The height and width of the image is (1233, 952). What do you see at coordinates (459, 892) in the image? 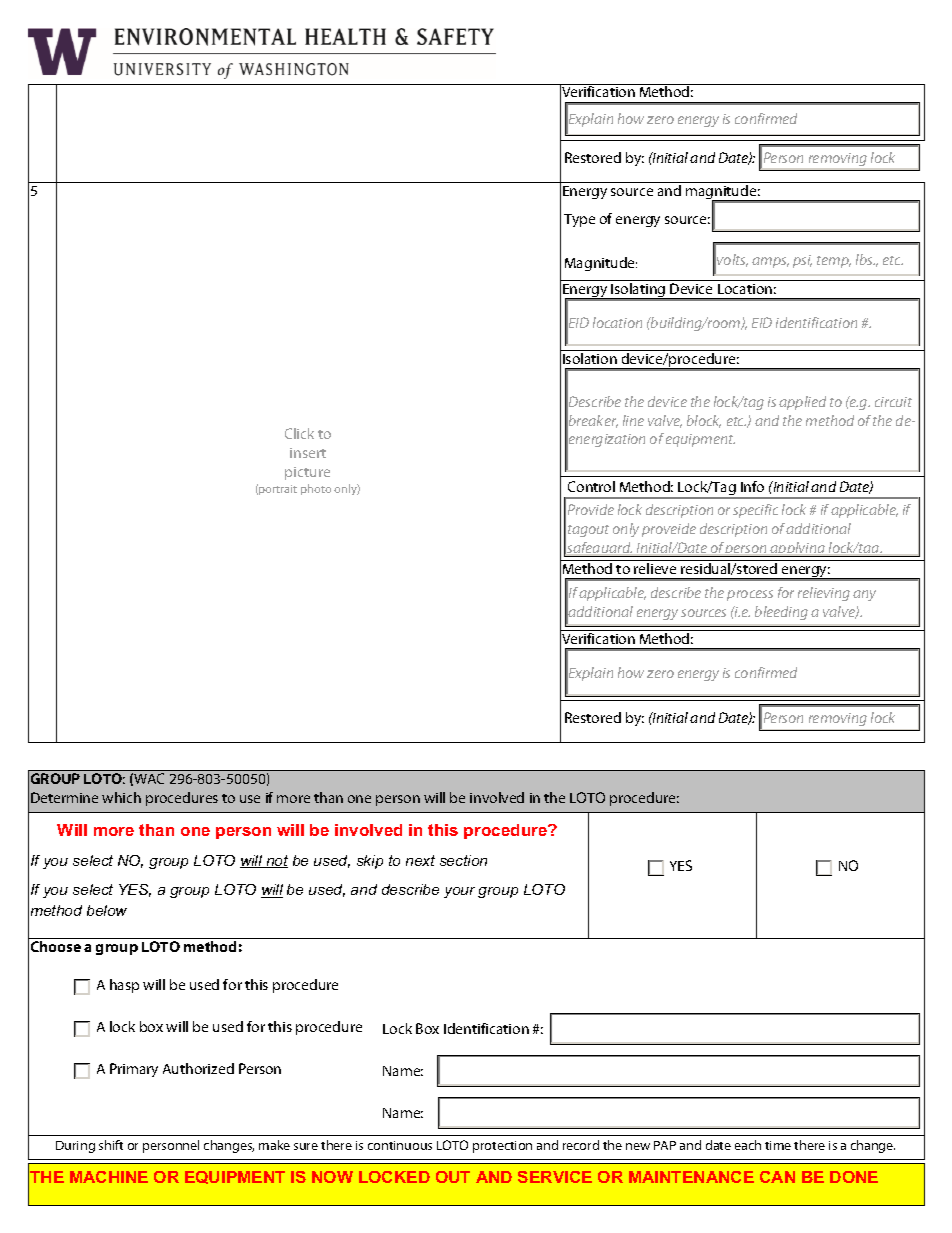
I see `your` at bounding box center [459, 892].
